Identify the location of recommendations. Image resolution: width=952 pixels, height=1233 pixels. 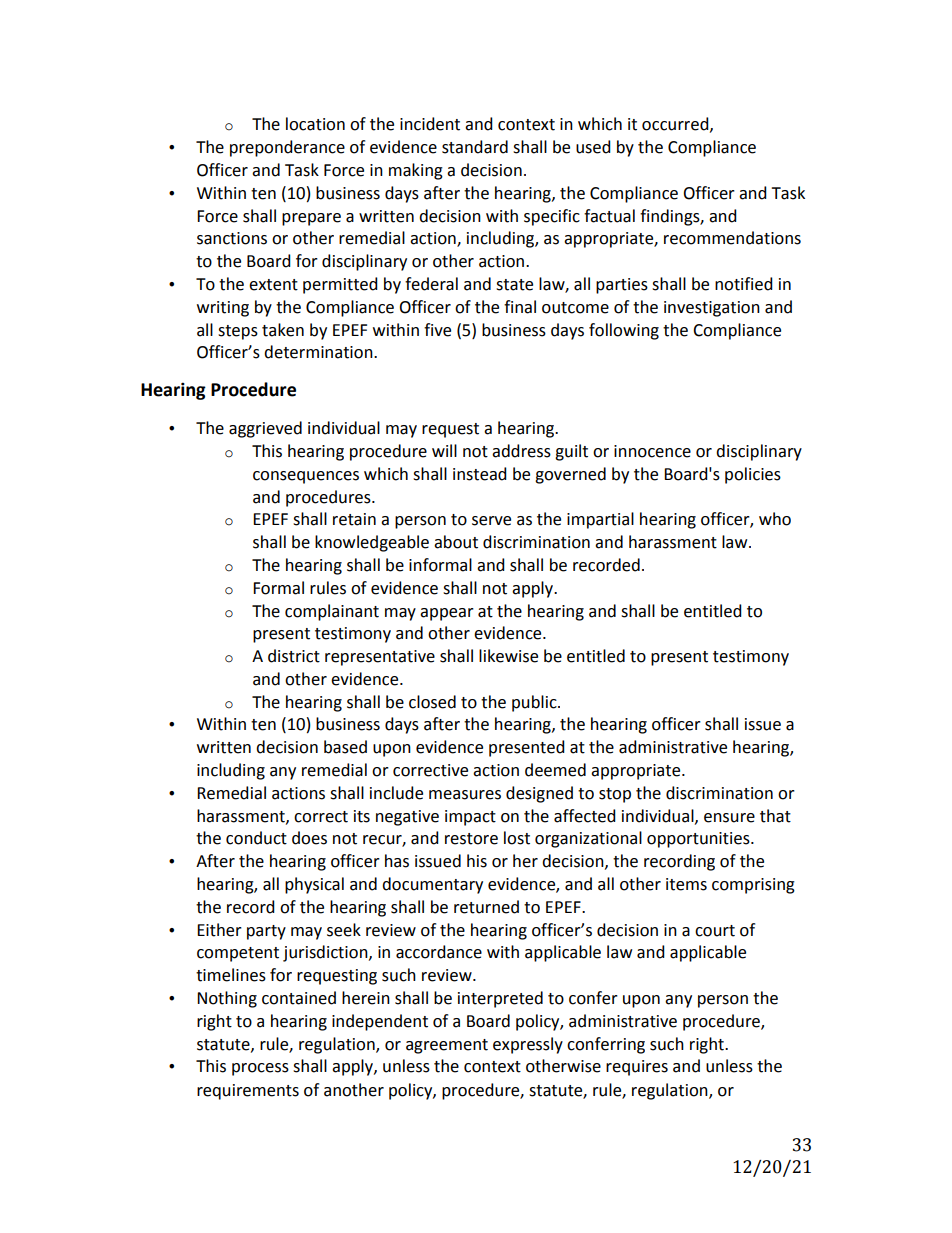
(732, 238).
